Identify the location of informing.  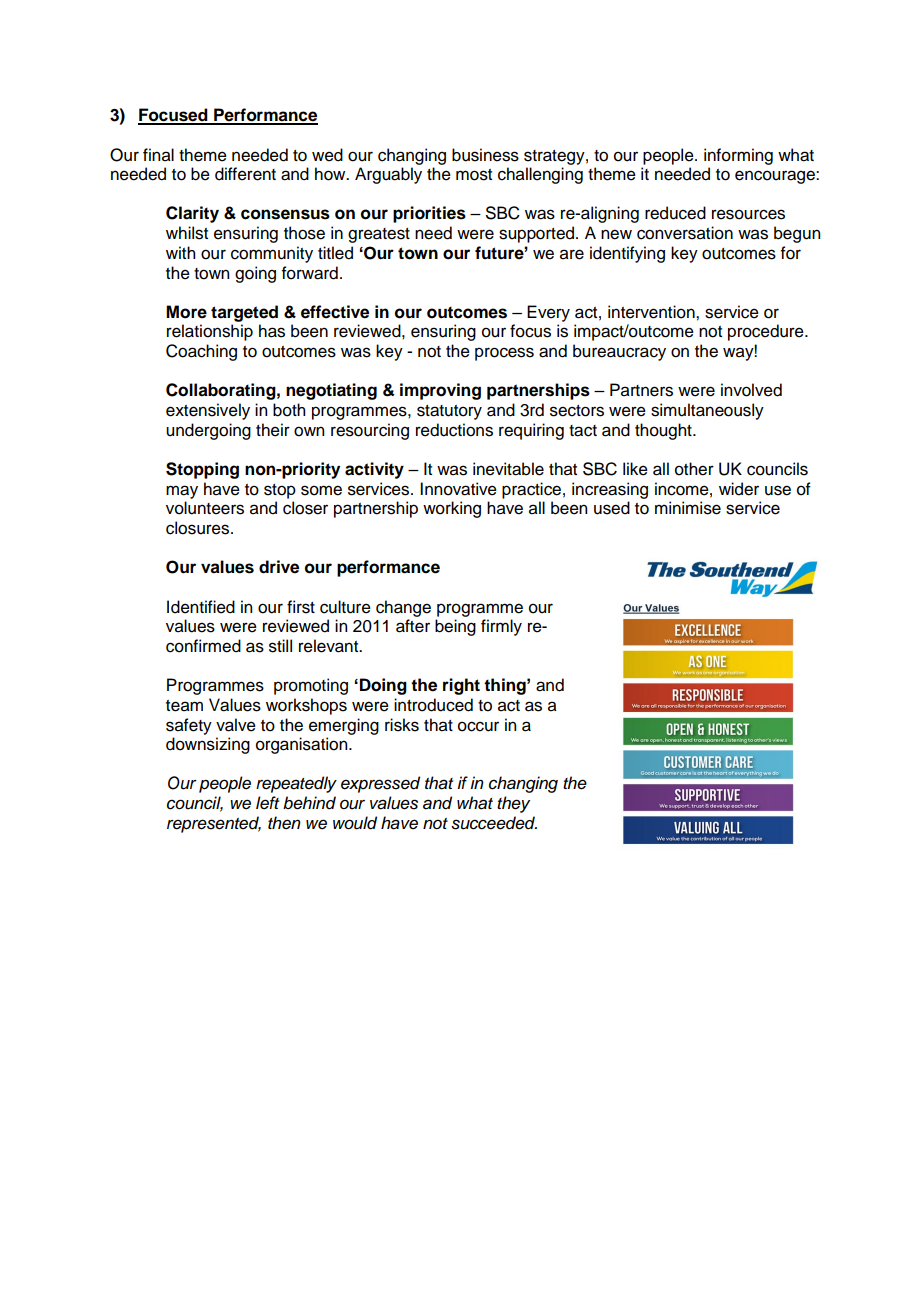
(738, 156).
